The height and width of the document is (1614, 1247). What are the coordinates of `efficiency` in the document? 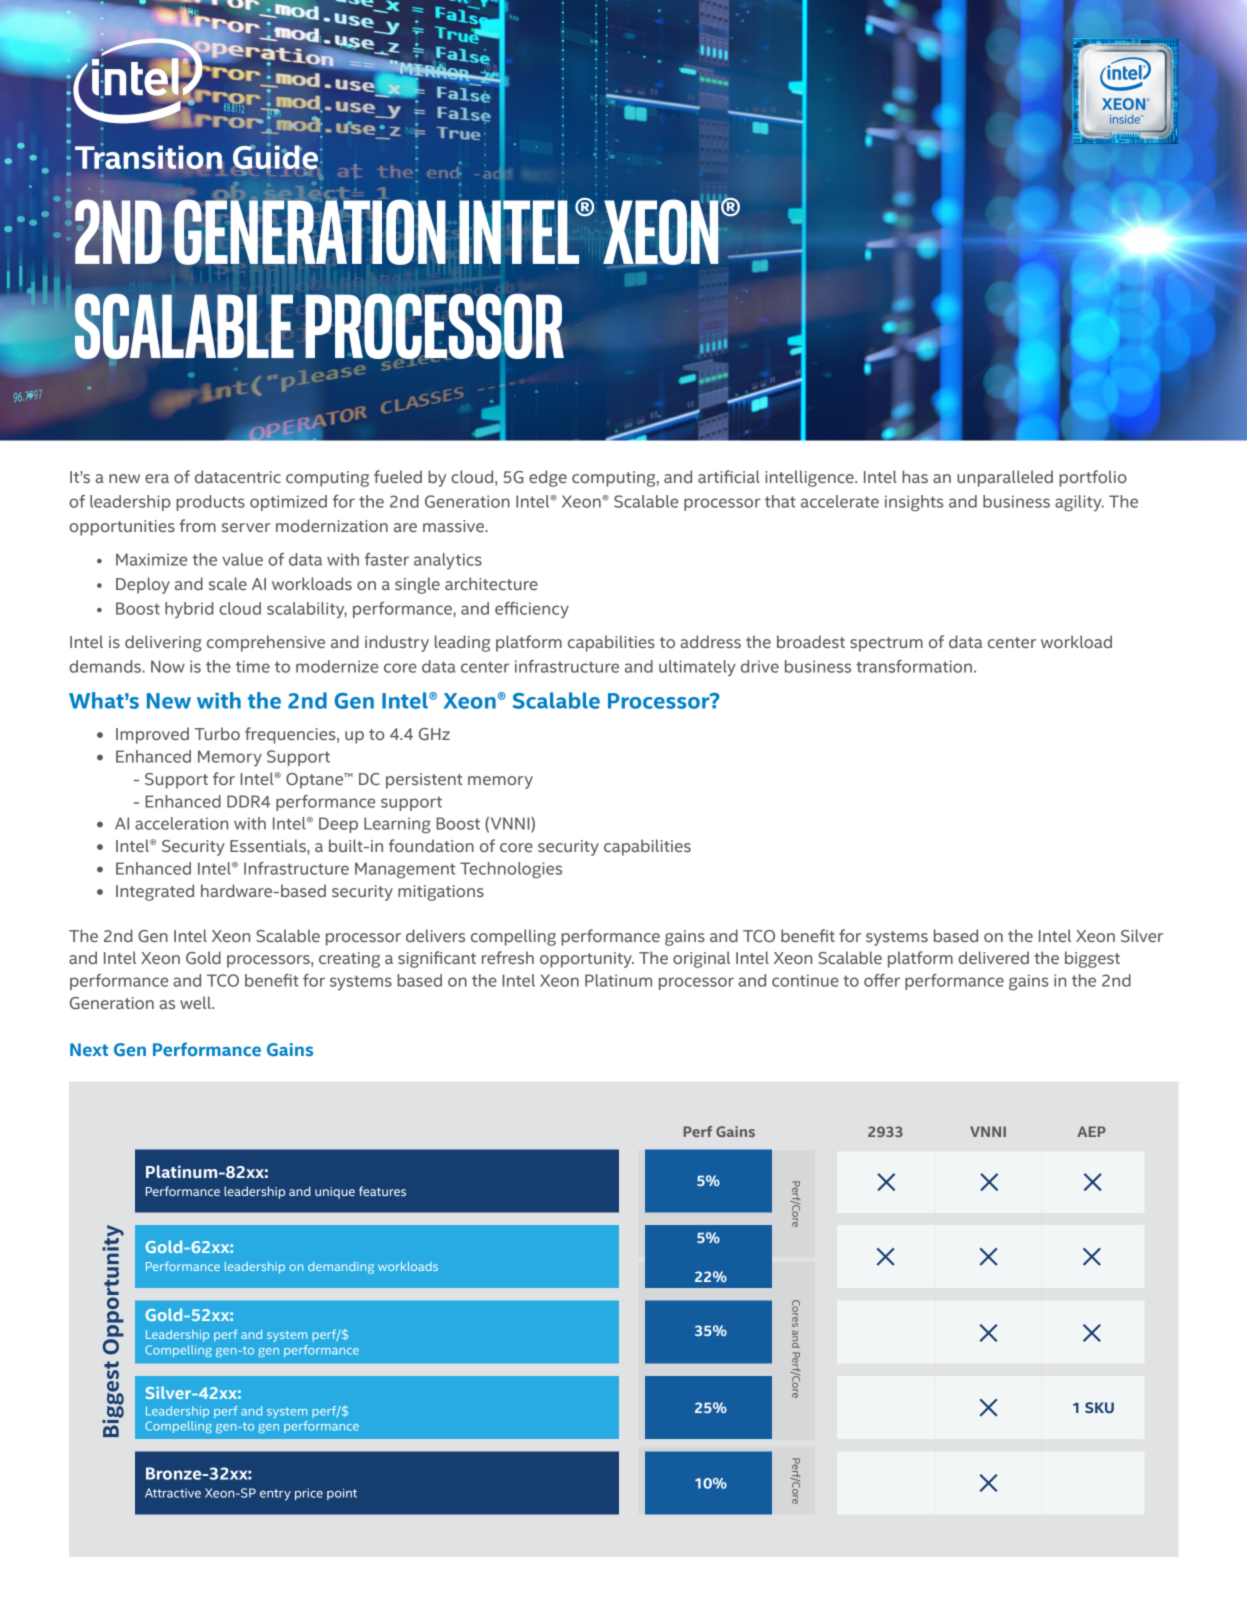 It's located at (532, 610).
